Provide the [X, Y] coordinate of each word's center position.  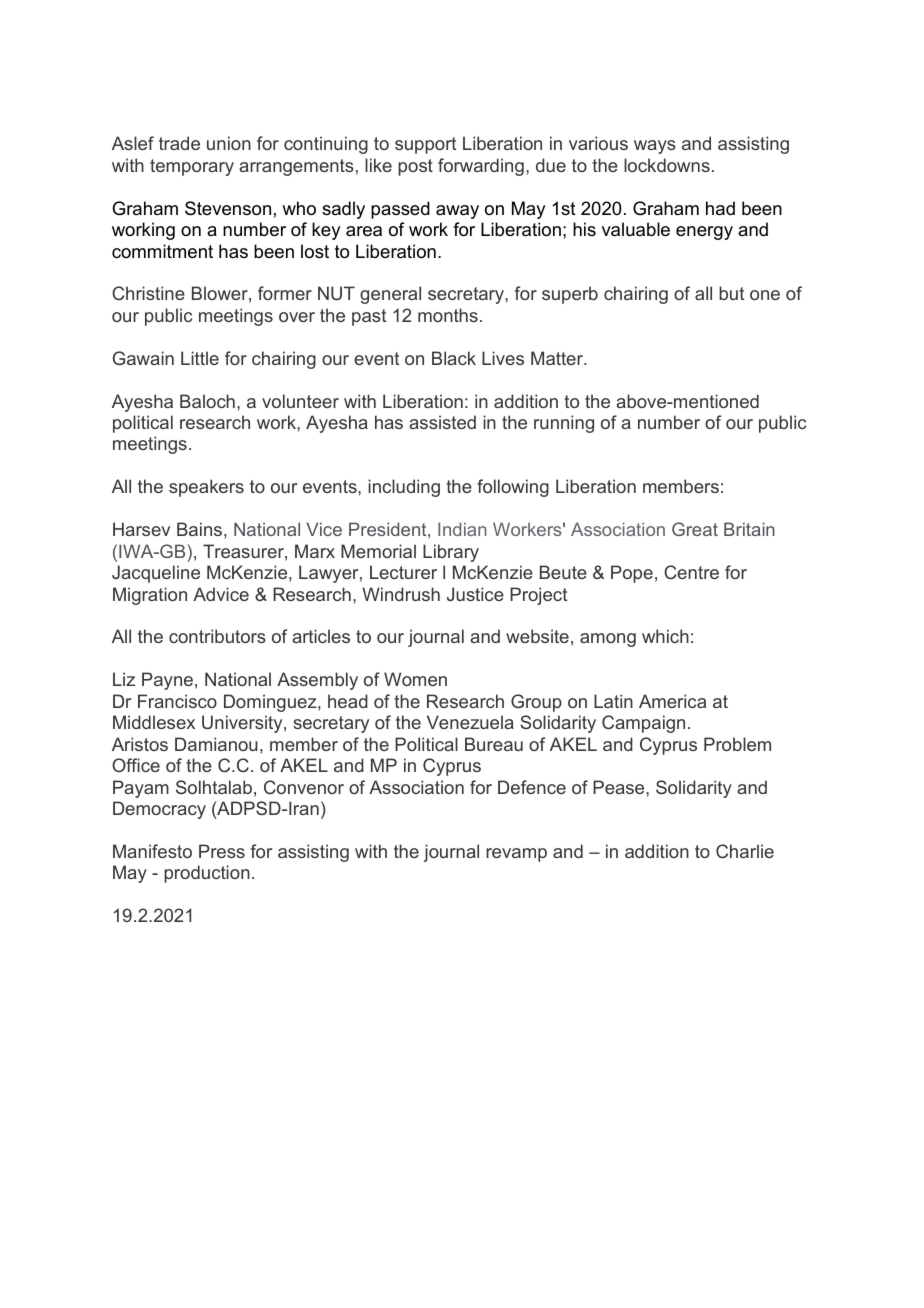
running [564, 424]
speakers [206, 488]
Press [222, 851]
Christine [148, 293]
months [448, 315]
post [415, 167]
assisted [442, 422]
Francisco [177, 701]
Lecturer [403, 572]
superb [570, 295]
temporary [192, 167]
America [672, 701]
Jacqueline [156, 574]
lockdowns [667, 165]
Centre [691, 572]
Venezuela [470, 722]
